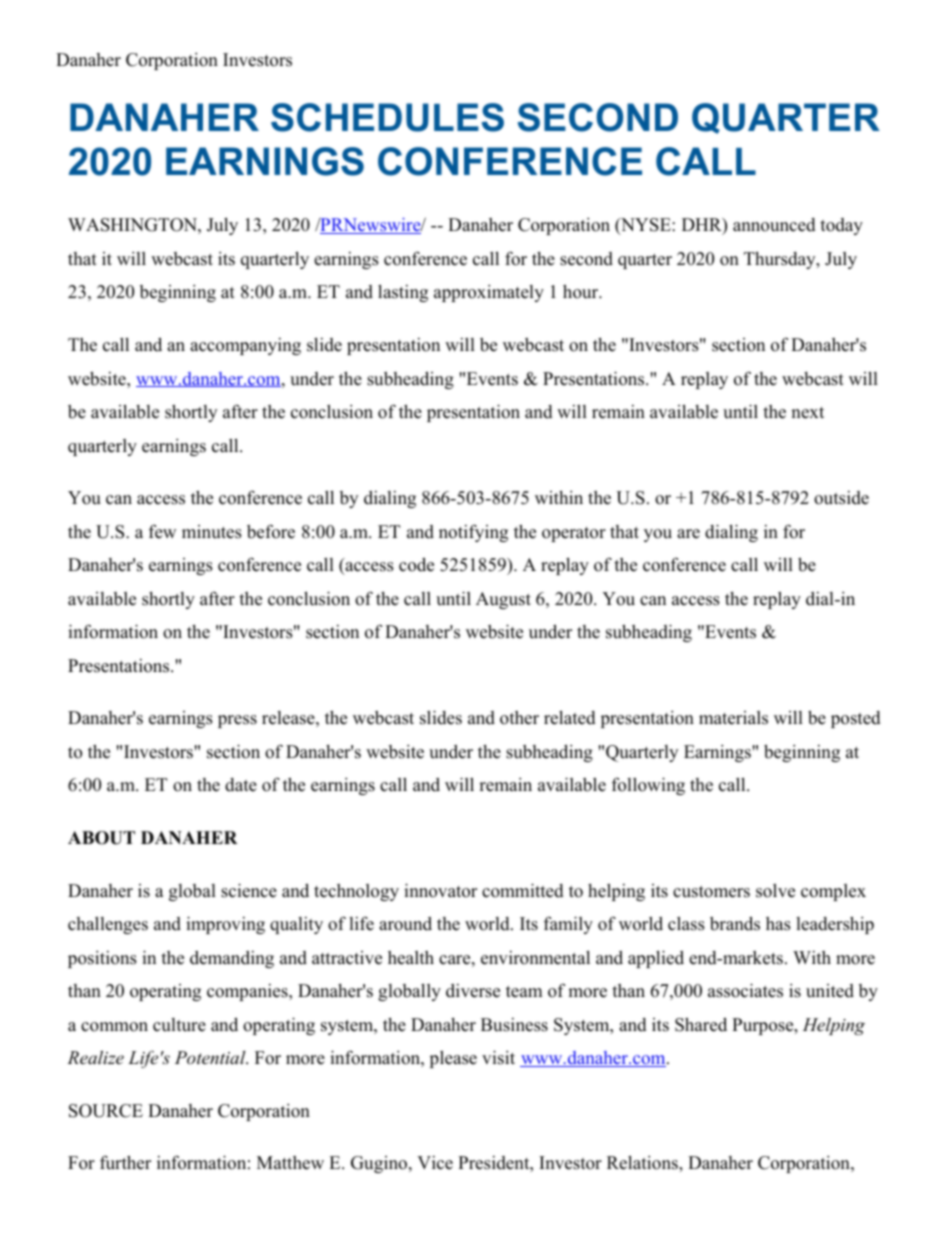 The height and width of the image is (1233, 952). Describe the element at coordinates (503, 600) in the image. I see `August` at that location.
